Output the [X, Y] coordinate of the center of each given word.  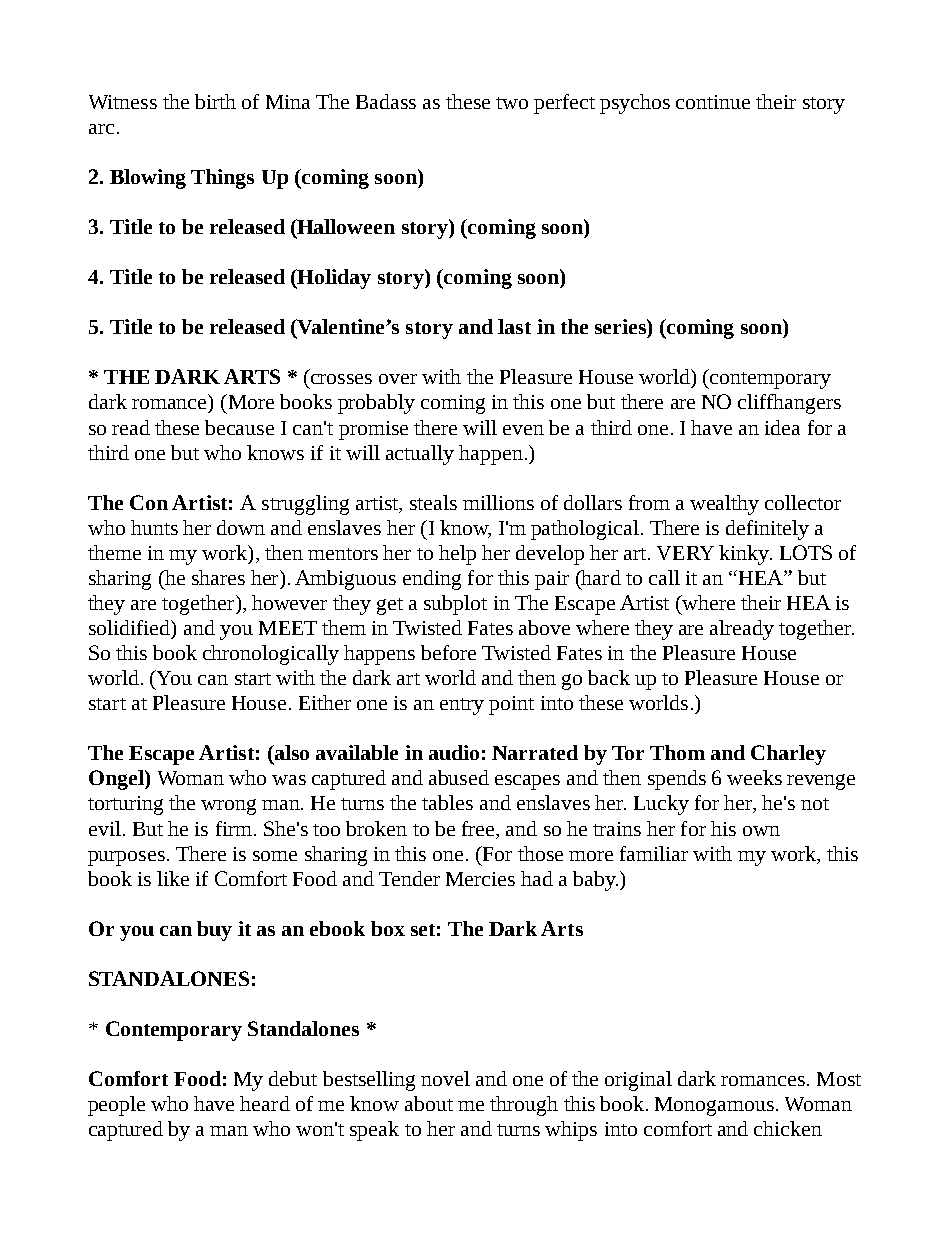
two [512, 103]
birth [215, 101]
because [239, 427]
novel [445, 1078]
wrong [228, 807]
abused [459, 777]
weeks [754, 777]
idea [782, 427]
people [116, 1106]
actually [420, 455]
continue [713, 102]
